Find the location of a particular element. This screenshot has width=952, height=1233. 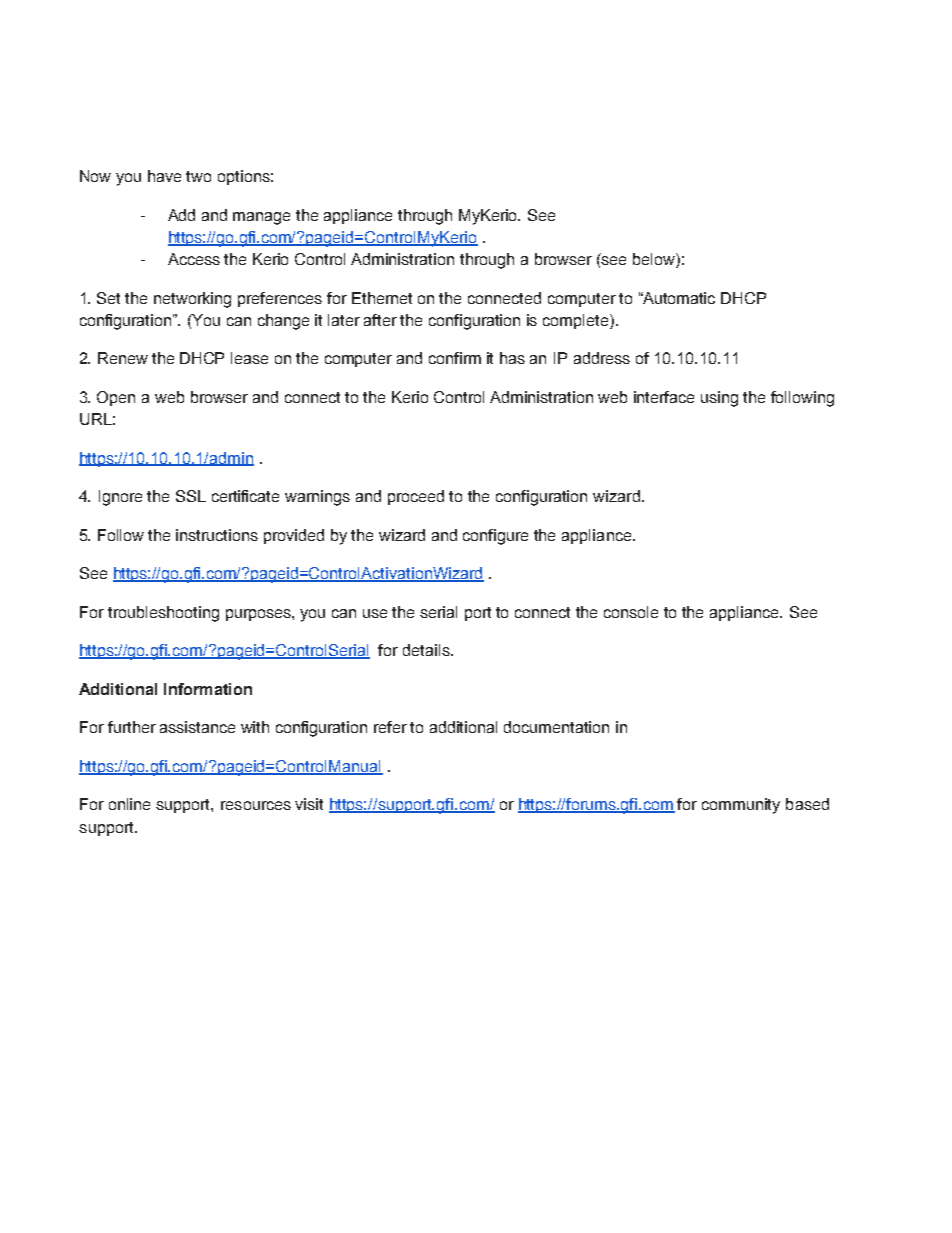

have is located at coordinates (164, 176).
